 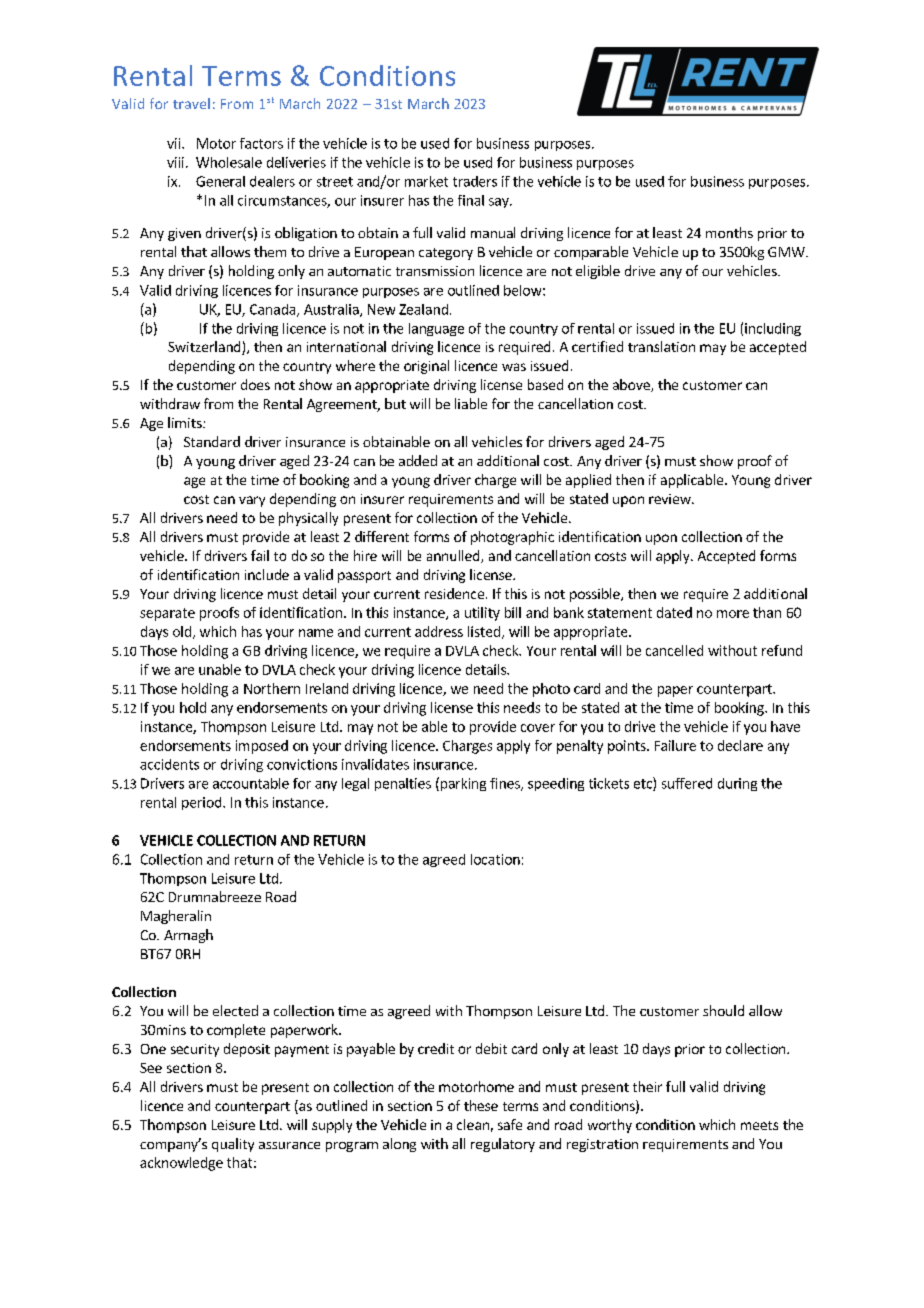 I want to click on period, so click(x=203, y=803).
